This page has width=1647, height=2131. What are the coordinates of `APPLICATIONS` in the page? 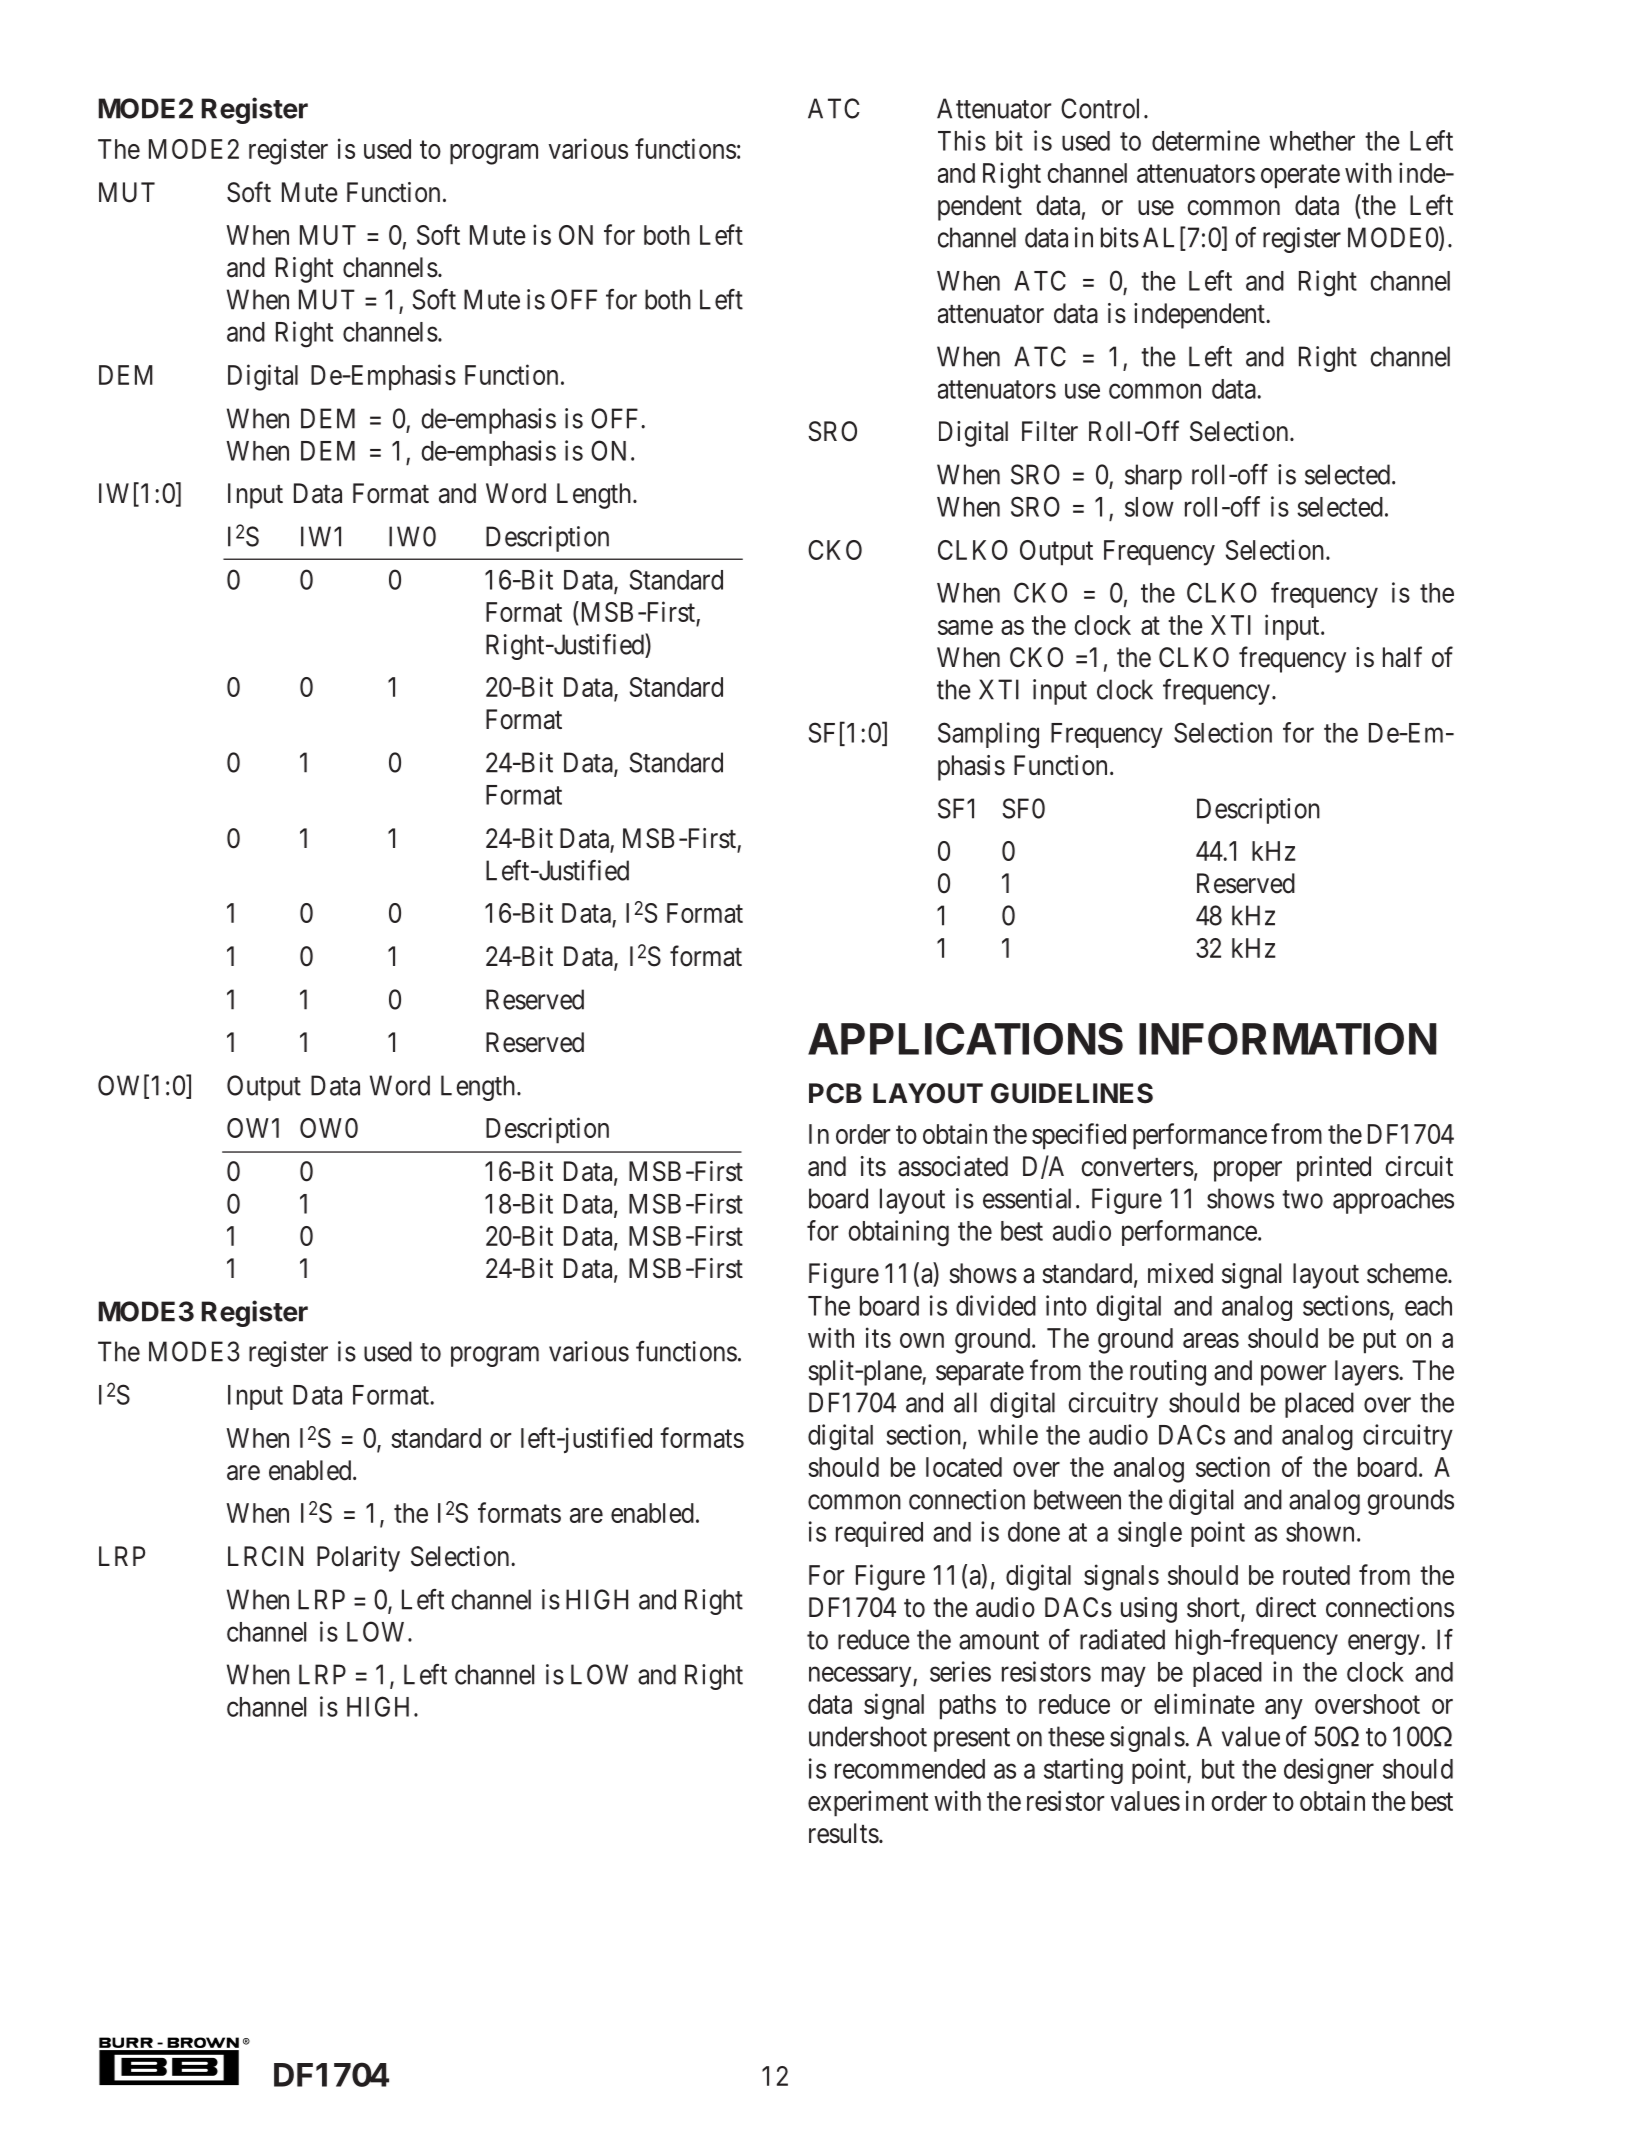 It's located at (965, 1039).
